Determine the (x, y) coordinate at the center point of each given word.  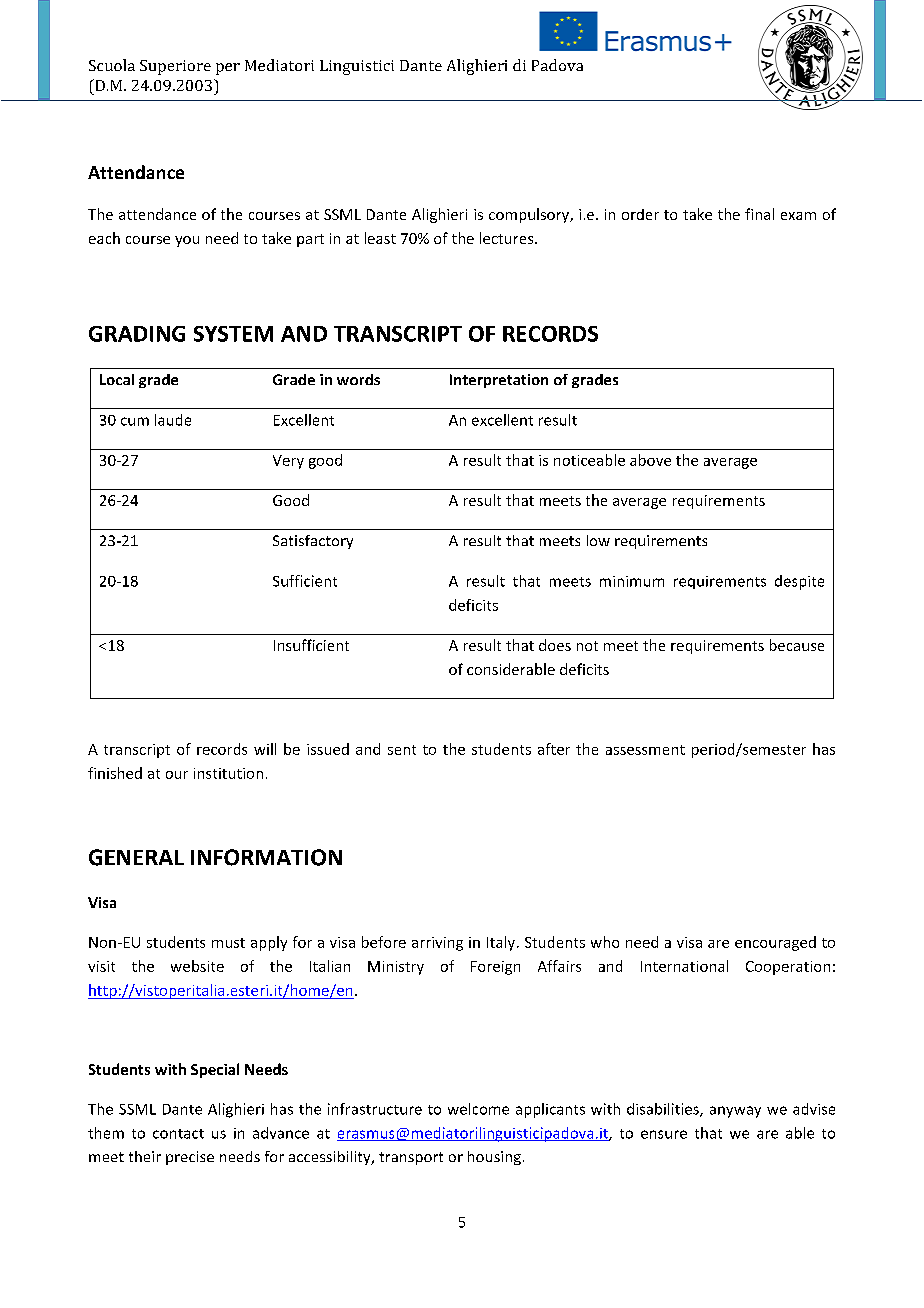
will (265, 749)
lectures (508, 238)
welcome (478, 1109)
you (187, 241)
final (759, 214)
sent (402, 750)
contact (178, 1134)
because (797, 645)
